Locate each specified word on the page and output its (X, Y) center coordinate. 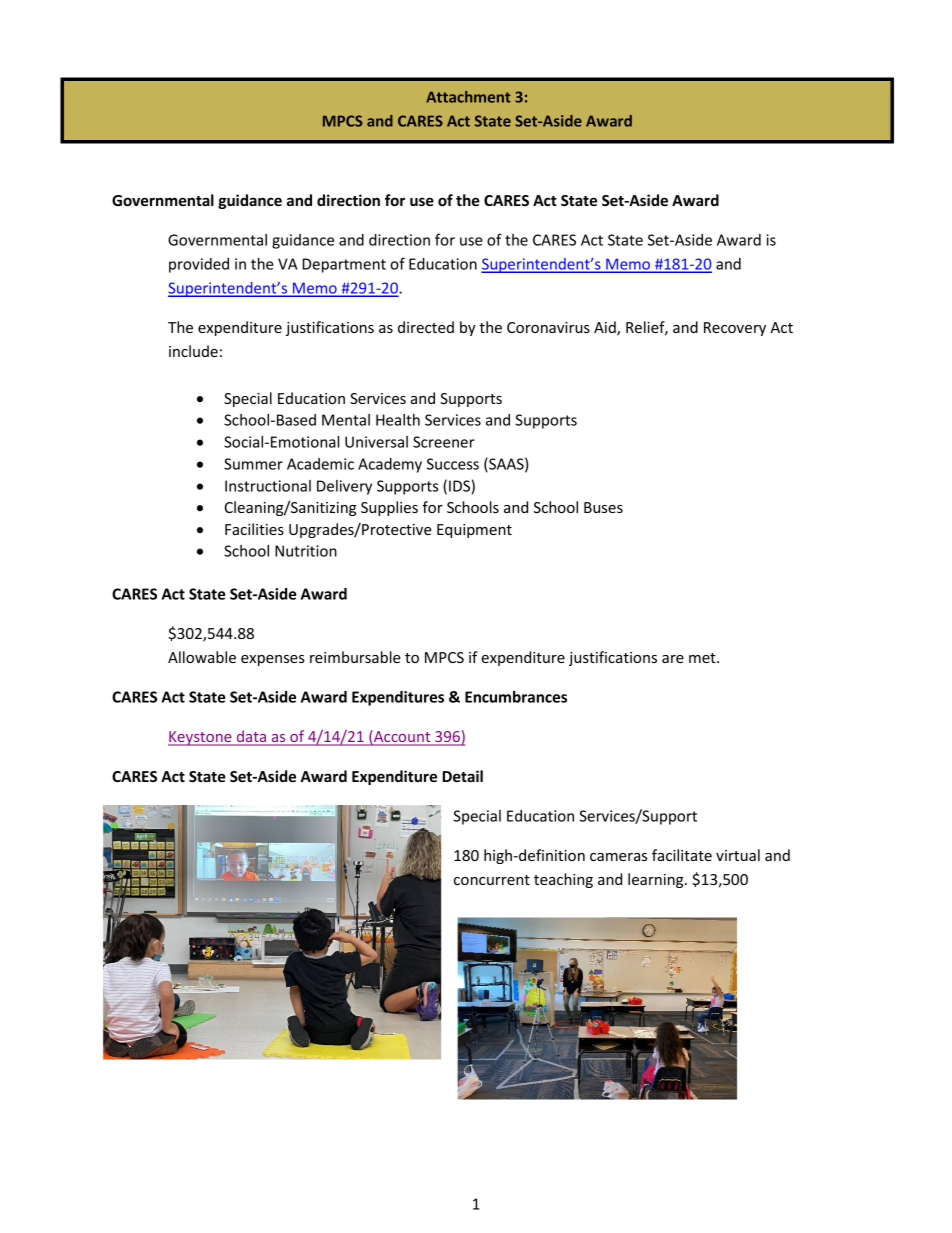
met (703, 658)
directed (426, 327)
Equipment (474, 531)
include (193, 351)
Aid (606, 328)
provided (199, 265)
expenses (273, 660)
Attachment (468, 97)
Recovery (735, 329)
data (251, 737)
